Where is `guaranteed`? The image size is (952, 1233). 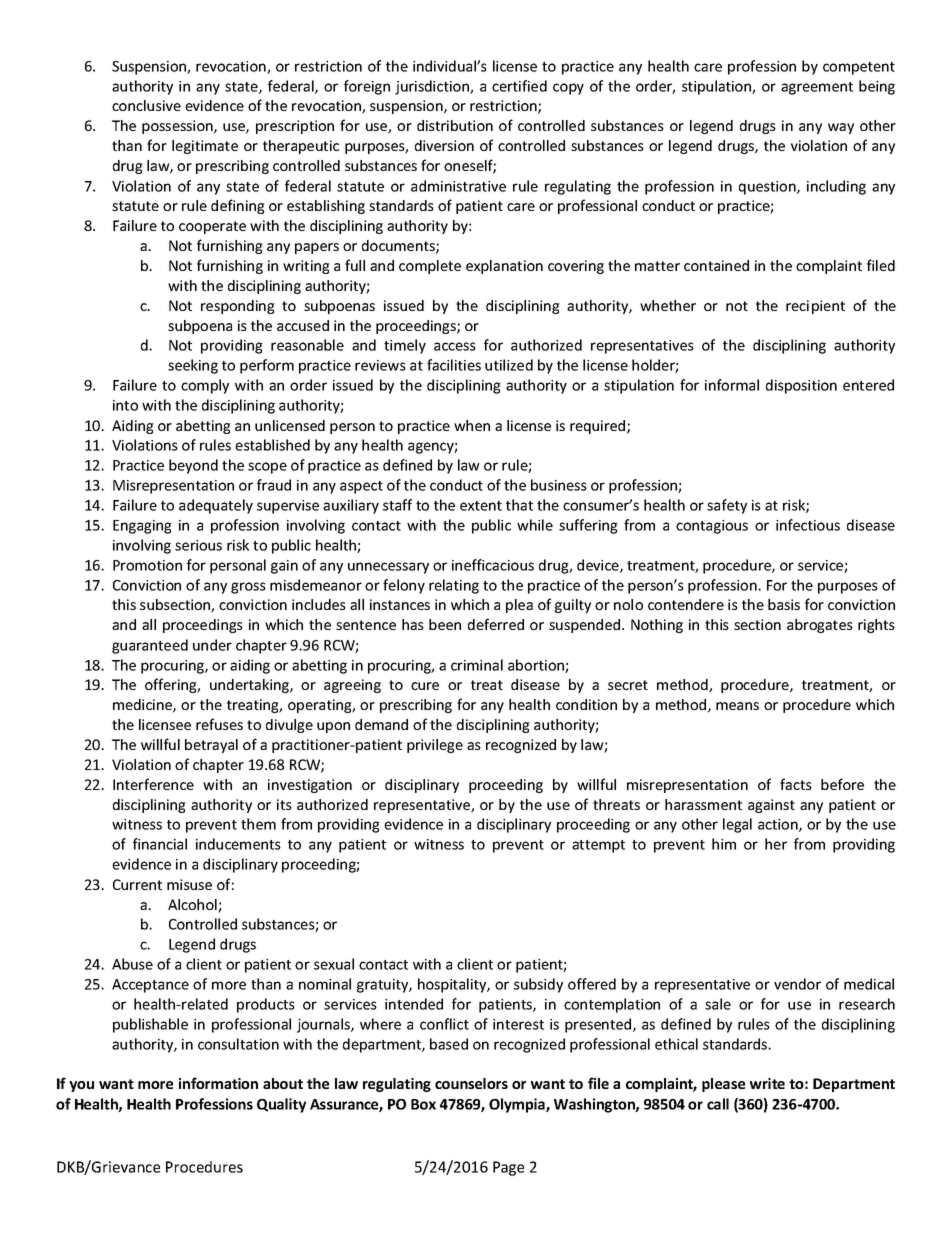
guaranteed is located at coordinates (150, 646).
